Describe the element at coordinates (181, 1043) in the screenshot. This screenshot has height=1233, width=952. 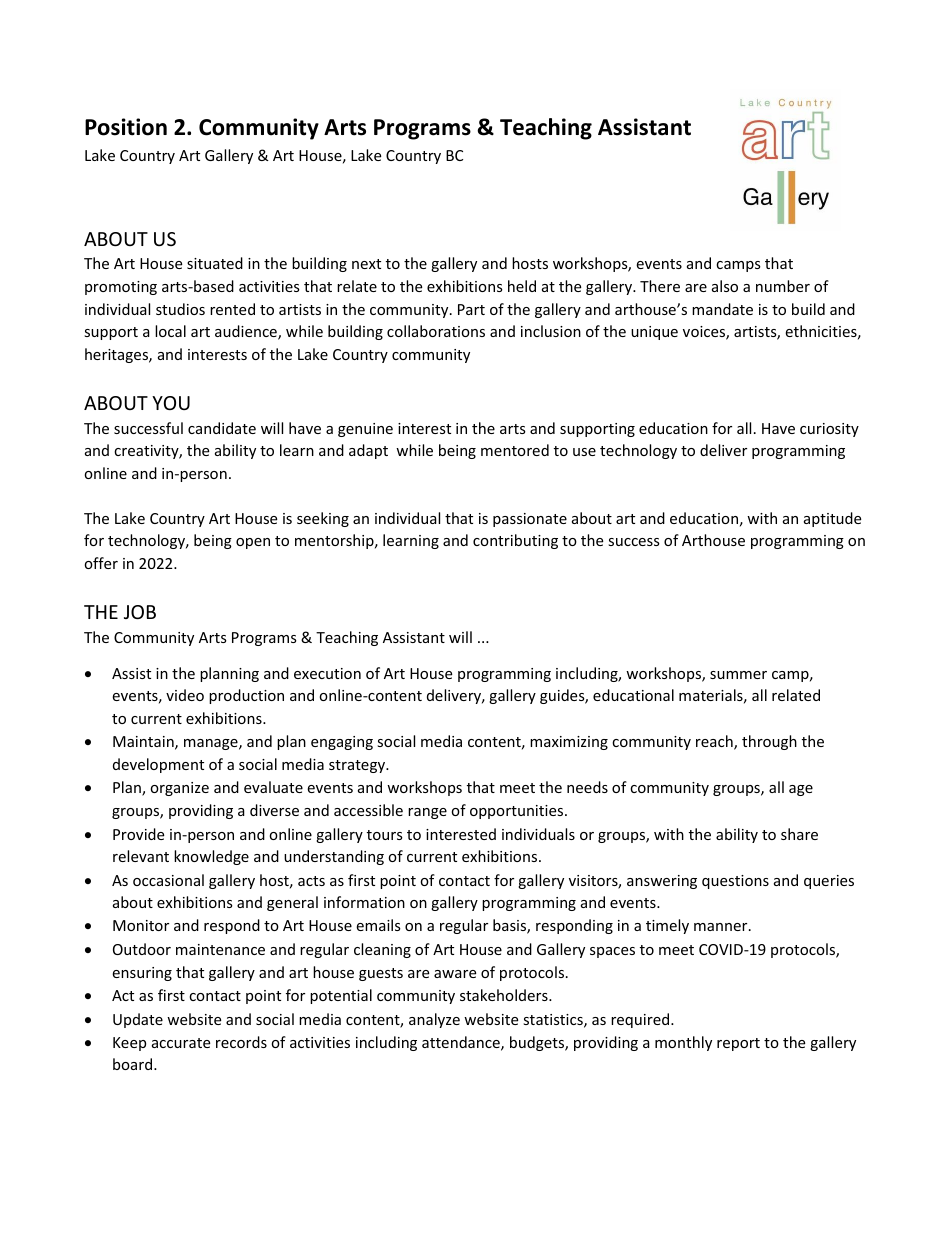
I see `accurate` at that location.
